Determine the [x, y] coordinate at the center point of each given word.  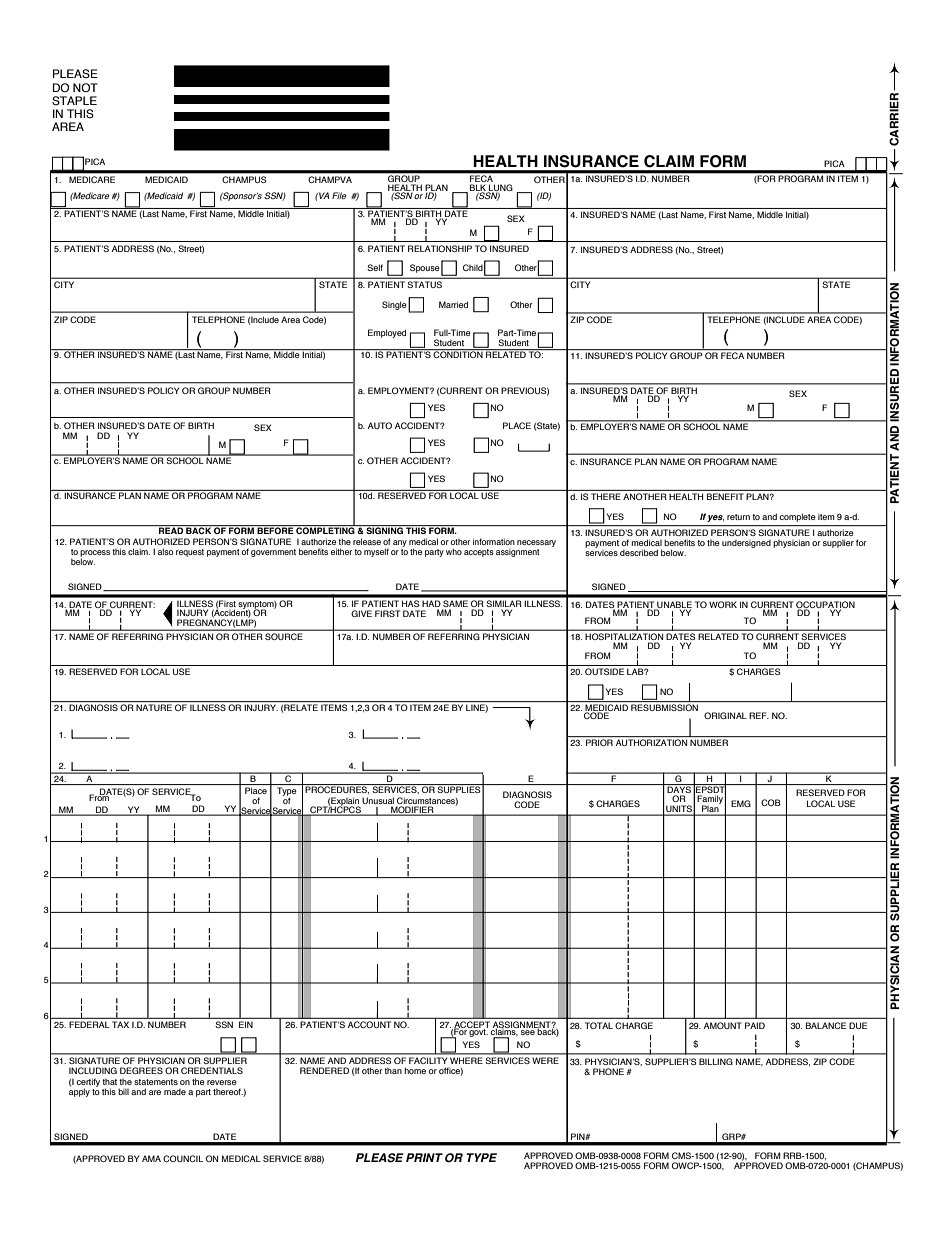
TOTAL [599, 1025]
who [454, 551]
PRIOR [599, 742]
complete [798, 517]
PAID [755, 1025]
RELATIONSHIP [440, 248]
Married [453, 304]
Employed [387, 333]
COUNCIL [183, 1158]
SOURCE [283, 636]
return [738, 517]
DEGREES [141, 1070]
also [165, 551]
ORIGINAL [725, 715]
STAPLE [74, 100]
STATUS [425, 284]
